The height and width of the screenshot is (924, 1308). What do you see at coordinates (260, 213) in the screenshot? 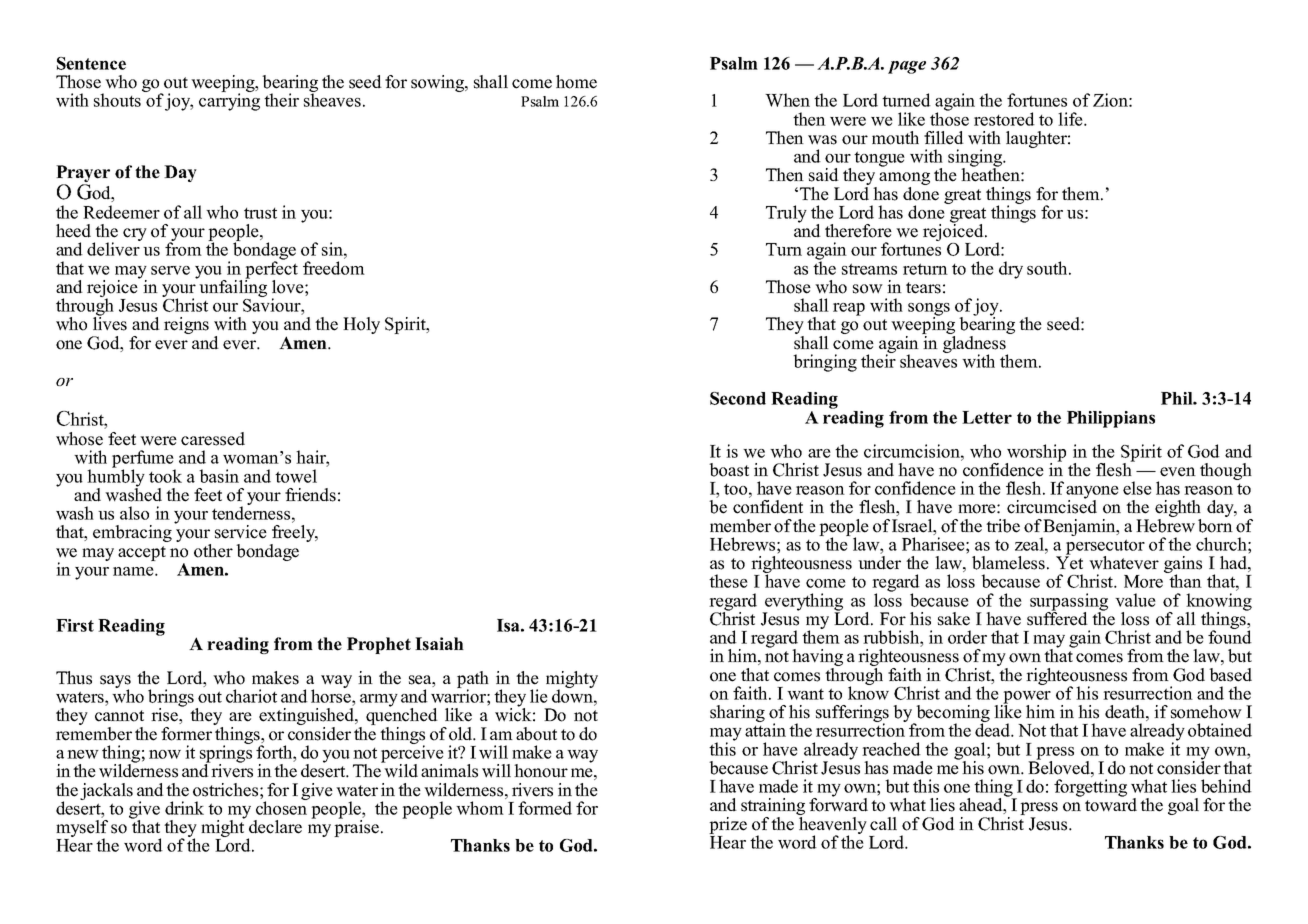
I see `trust` at bounding box center [260, 213].
